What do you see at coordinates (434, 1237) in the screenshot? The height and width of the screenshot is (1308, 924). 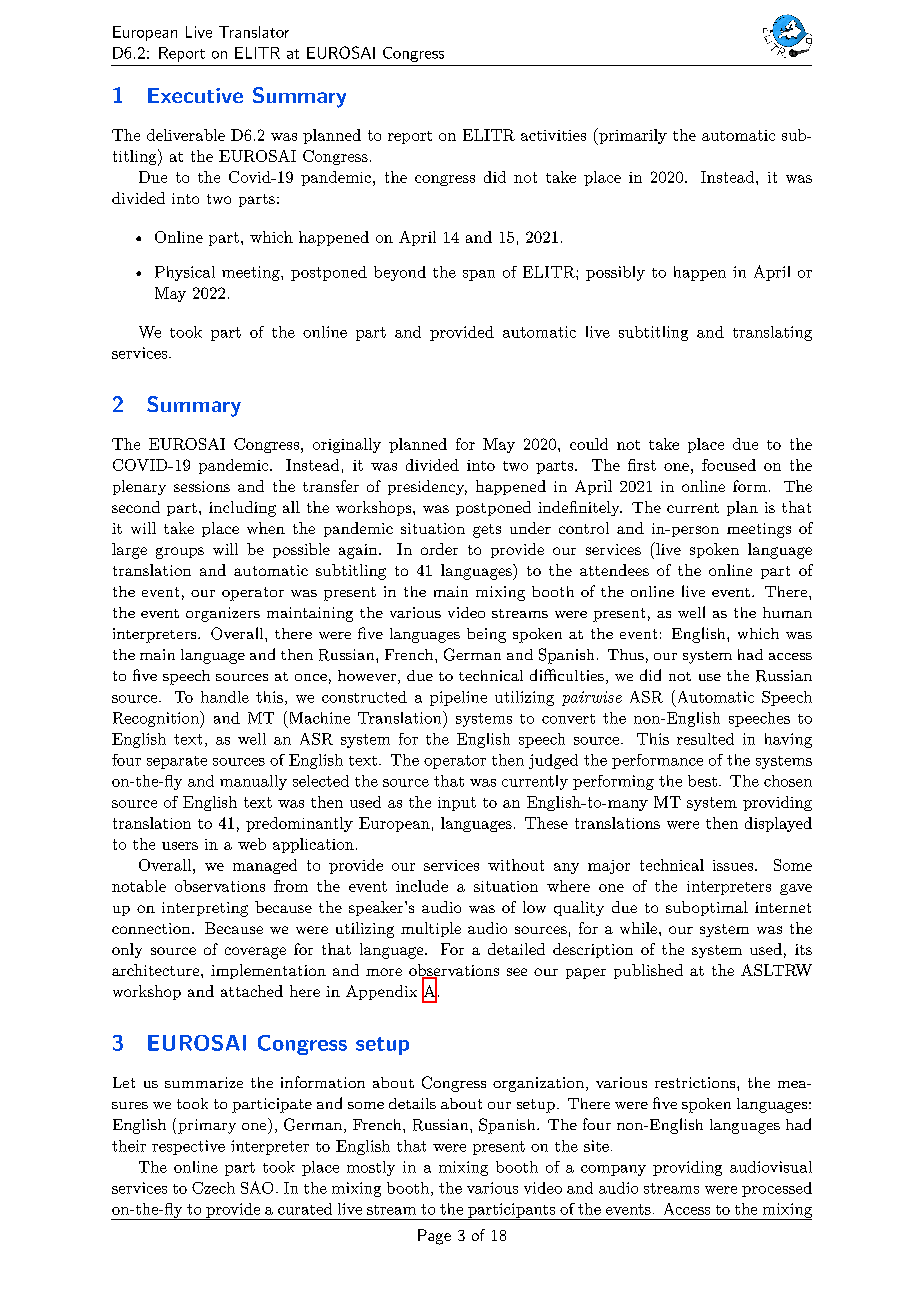 I see `Page` at bounding box center [434, 1237].
